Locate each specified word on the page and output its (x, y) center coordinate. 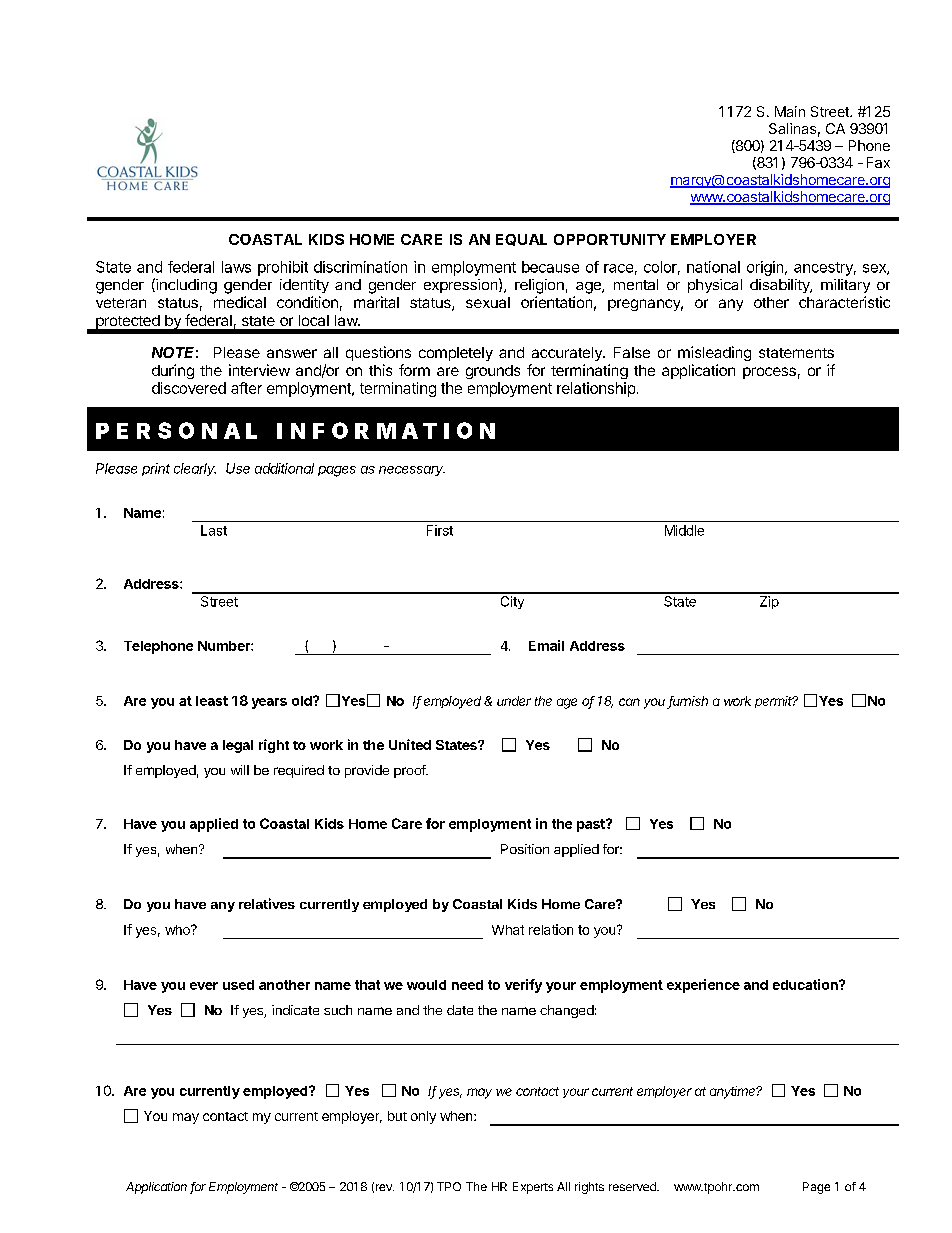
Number (225, 646)
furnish (688, 702)
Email (546, 645)
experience (703, 986)
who (178, 930)
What (508, 930)
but (397, 1116)
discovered (189, 388)
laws (236, 267)
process (769, 373)
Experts (533, 1188)
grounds (493, 372)
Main (790, 111)
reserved (633, 1186)
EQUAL (521, 240)
